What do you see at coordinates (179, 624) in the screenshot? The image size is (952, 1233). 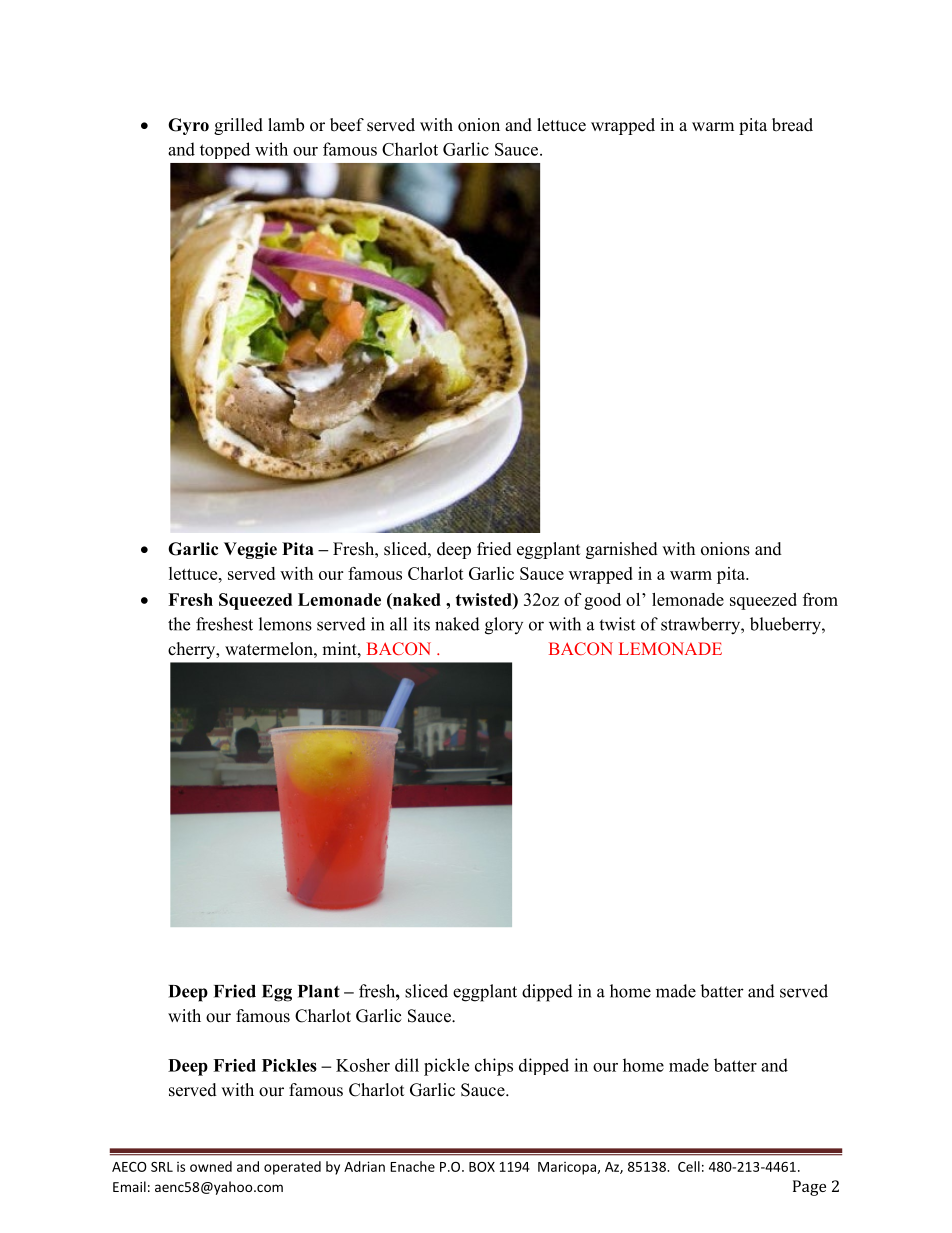 I see `the` at bounding box center [179, 624].
